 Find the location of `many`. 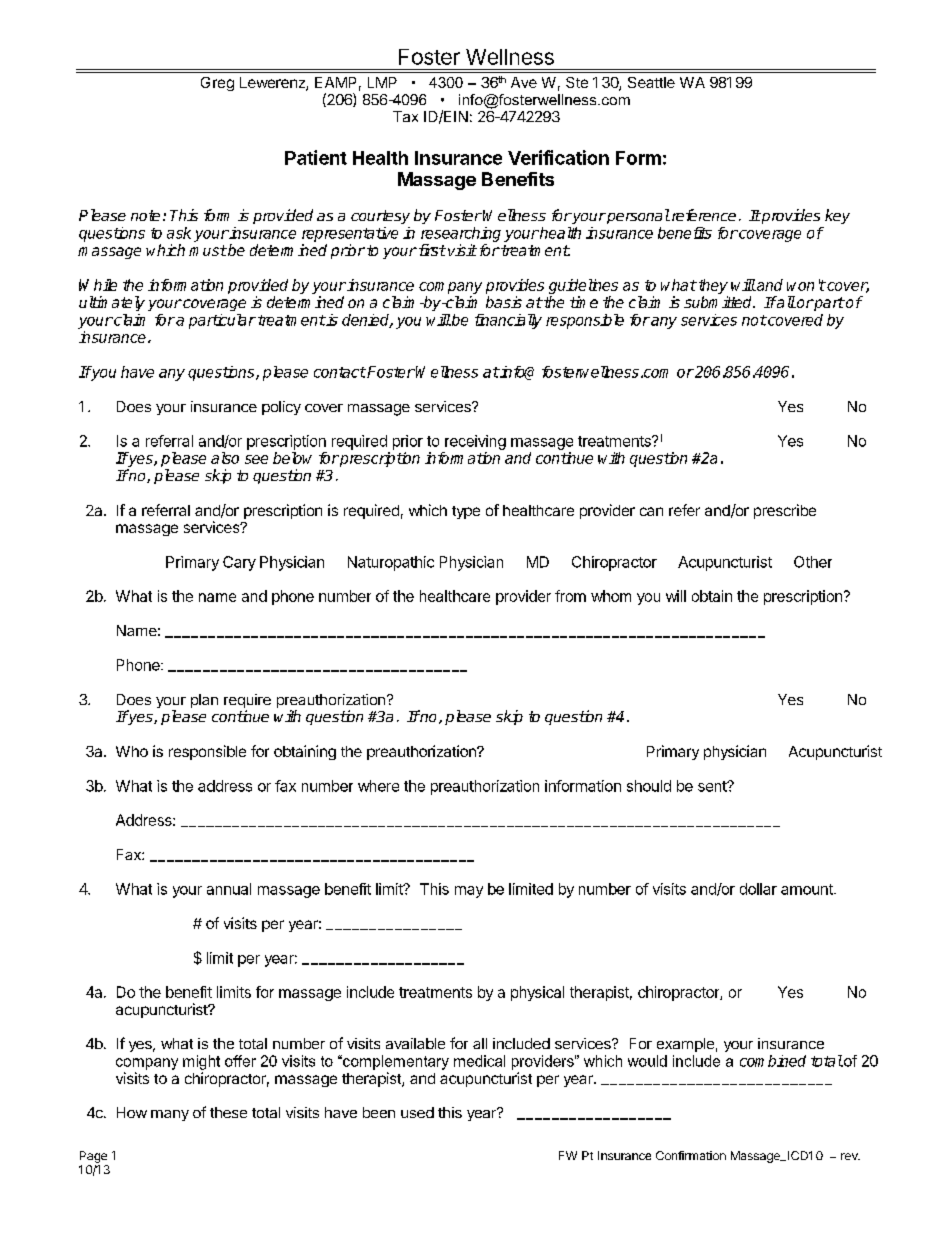

many is located at coordinates (170, 1115).
